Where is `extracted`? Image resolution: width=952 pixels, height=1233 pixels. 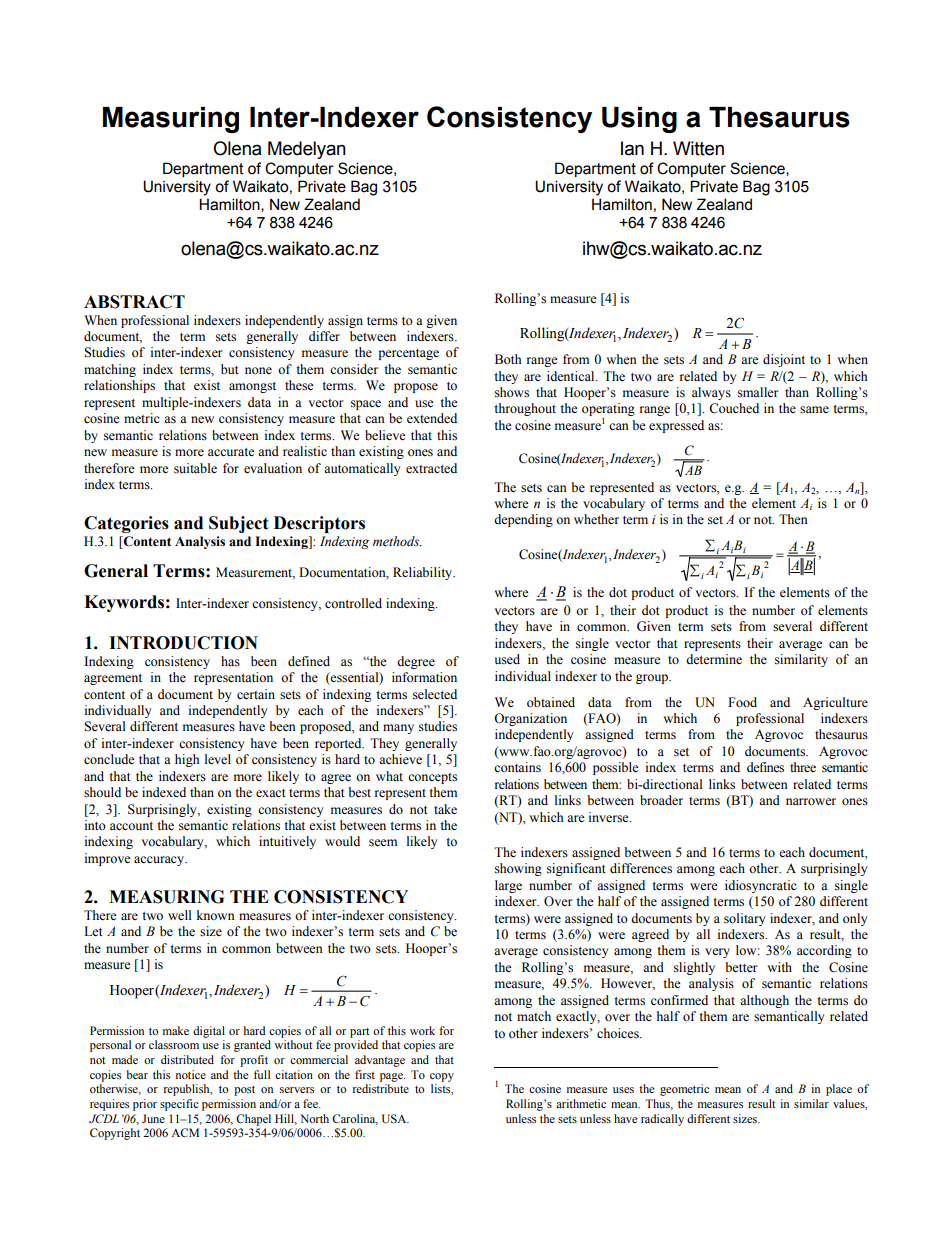 extracted is located at coordinates (431, 468).
